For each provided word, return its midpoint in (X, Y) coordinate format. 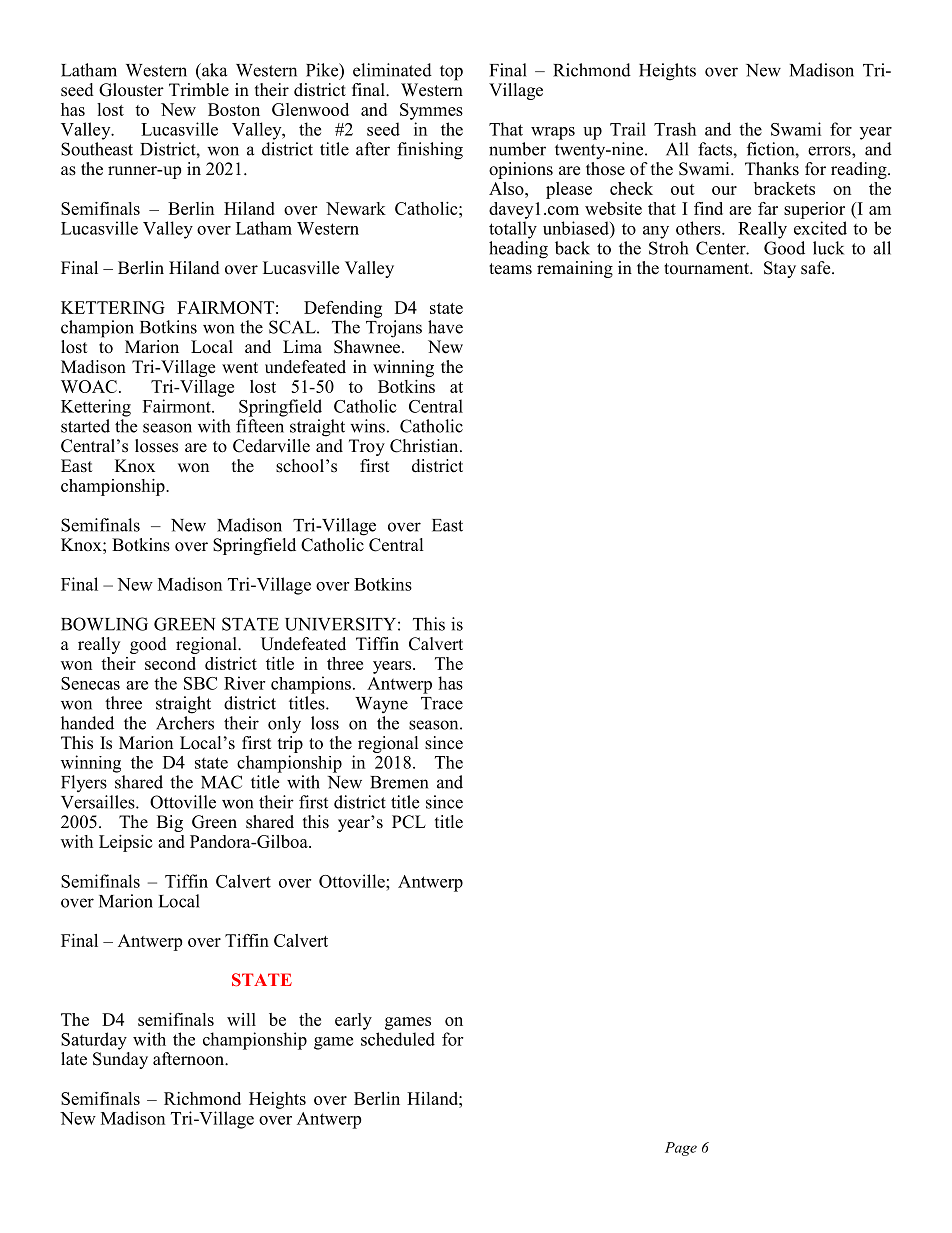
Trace (442, 703)
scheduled (398, 1039)
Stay (780, 269)
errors (830, 151)
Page (681, 1149)
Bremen (399, 782)
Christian (425, 446)
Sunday (120, 1060)
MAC (221, 782)
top (451, 73)
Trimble (199, 90)
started (85, 426)
